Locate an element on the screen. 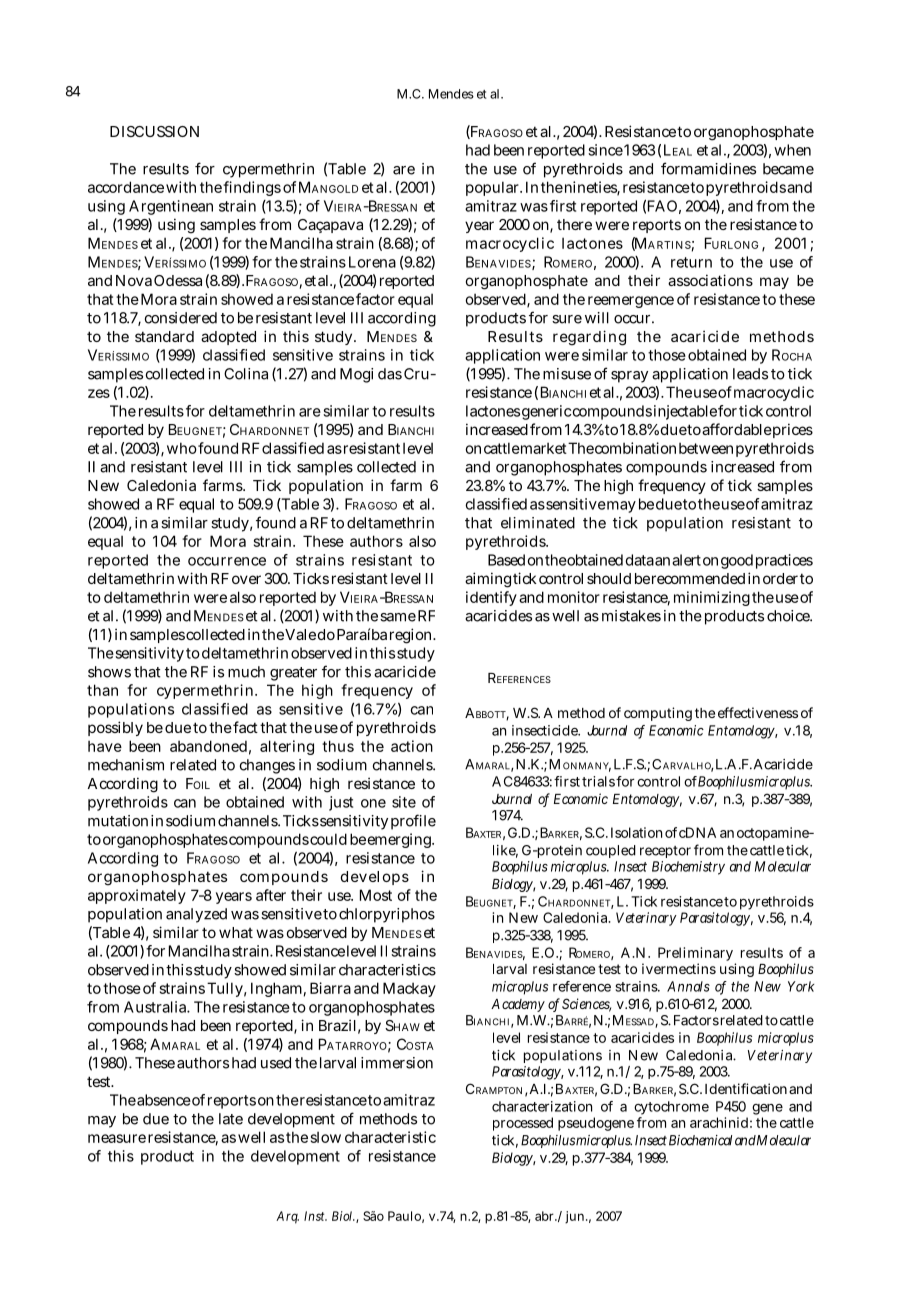 The width and height of the screenshot is (924, 1307). DISCUSSION is located at coordinates (154, 131).
